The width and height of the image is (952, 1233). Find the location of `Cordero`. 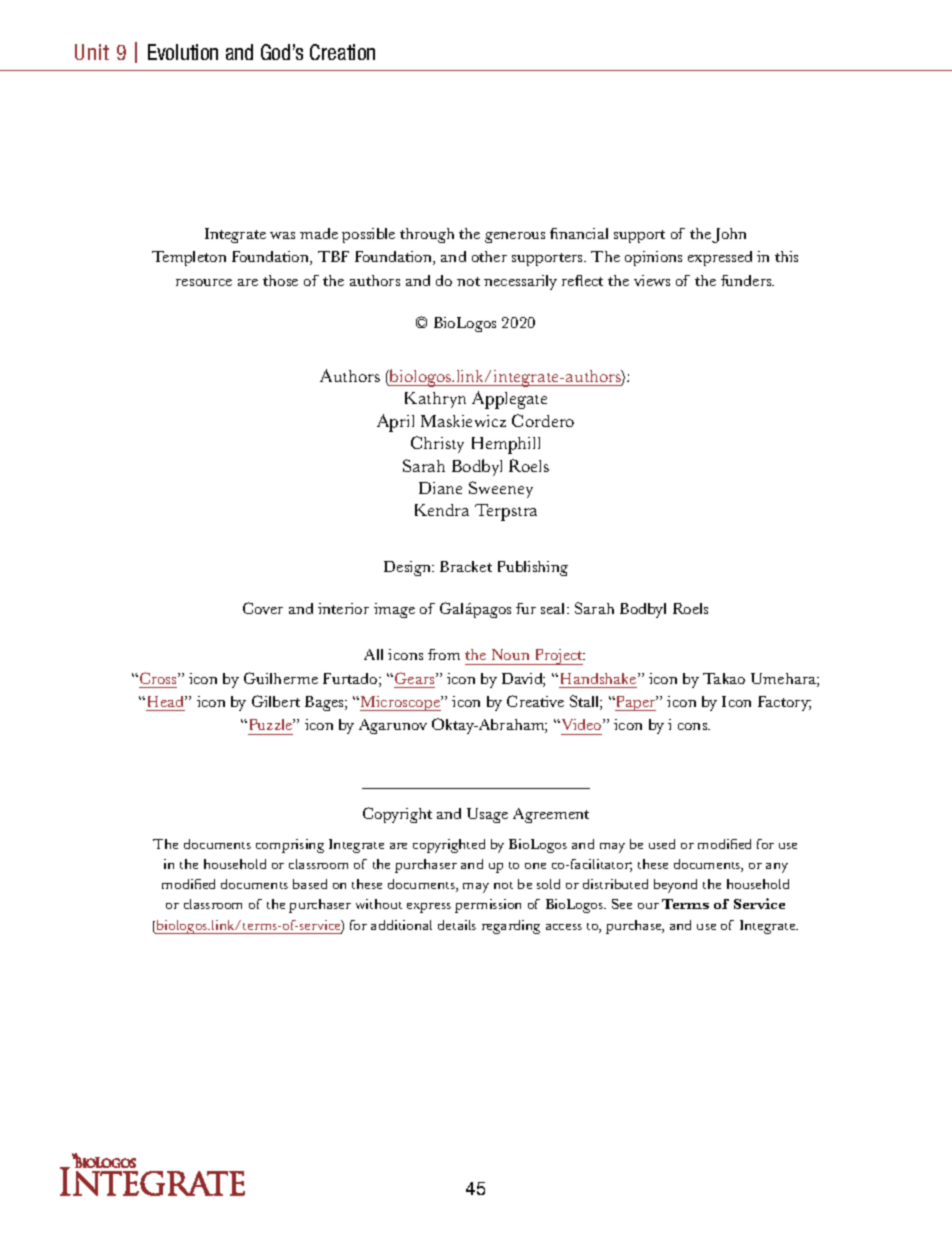

Cordero is located at coordinates (543, 420).
